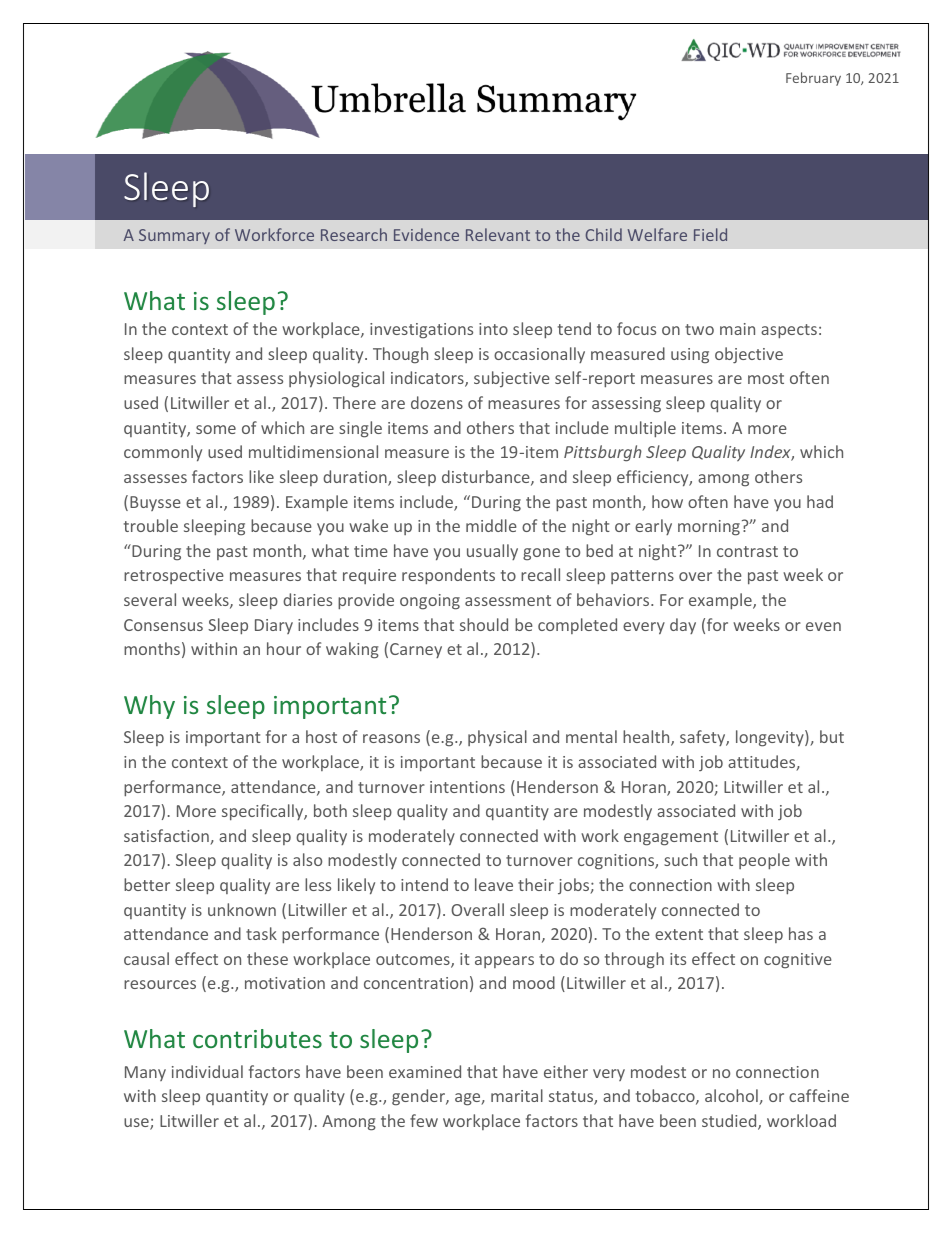 Image resolution: width=952 pixels, height=1233 pixels. What do you see at coordinates (207, 1071) in the screenshot?
I see `individual` at bounding box center [207, 1071].
